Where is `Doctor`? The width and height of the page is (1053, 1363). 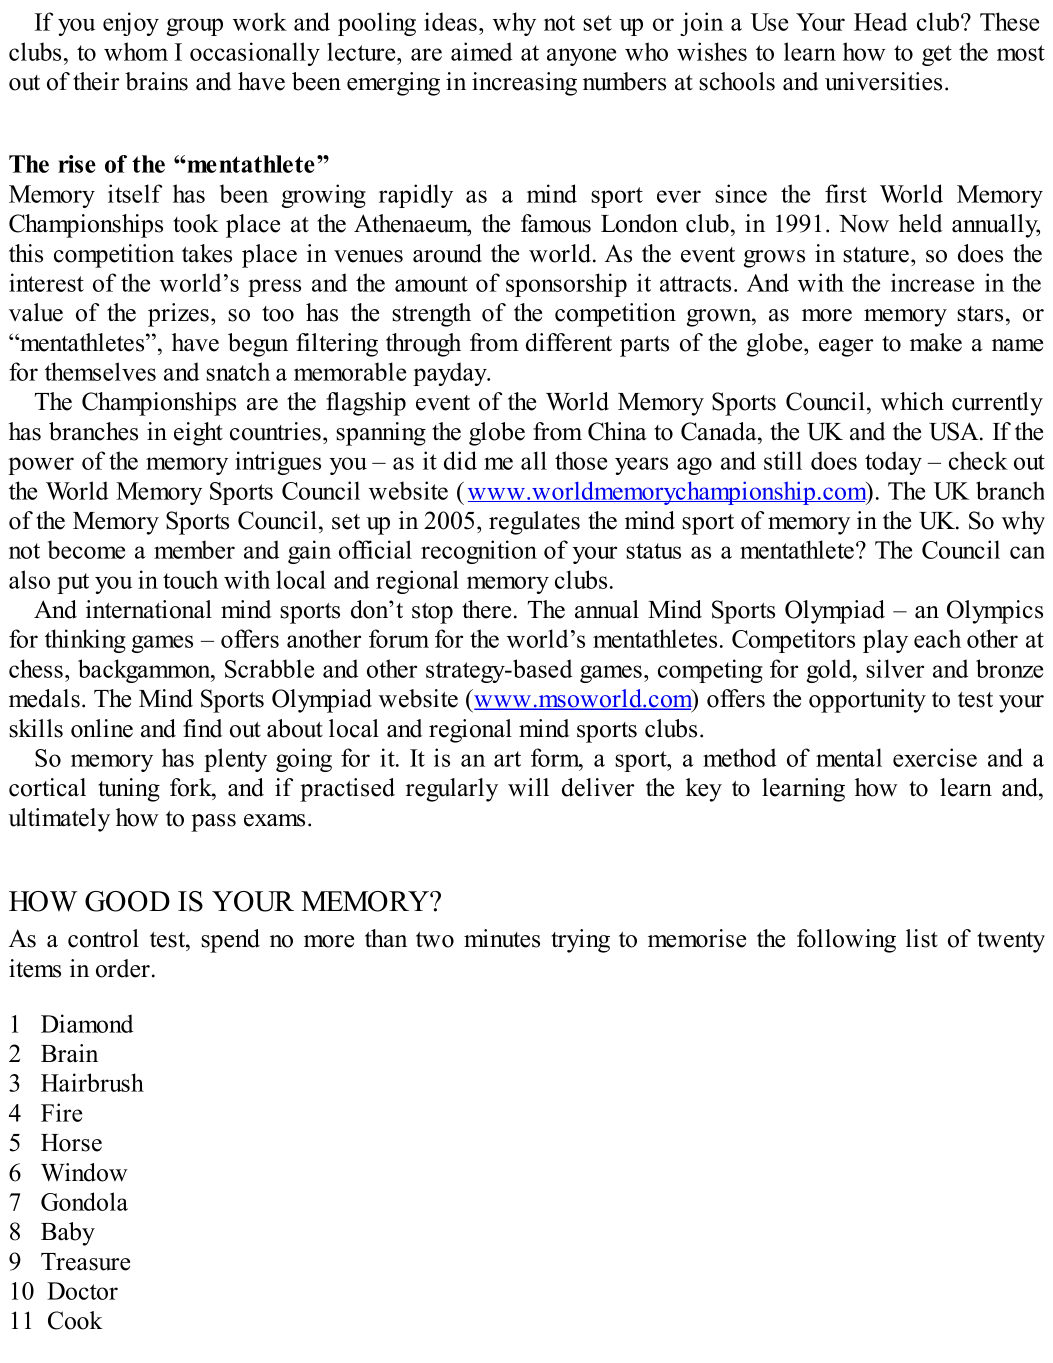 Doctor is located at coordinates (82, 1291).
